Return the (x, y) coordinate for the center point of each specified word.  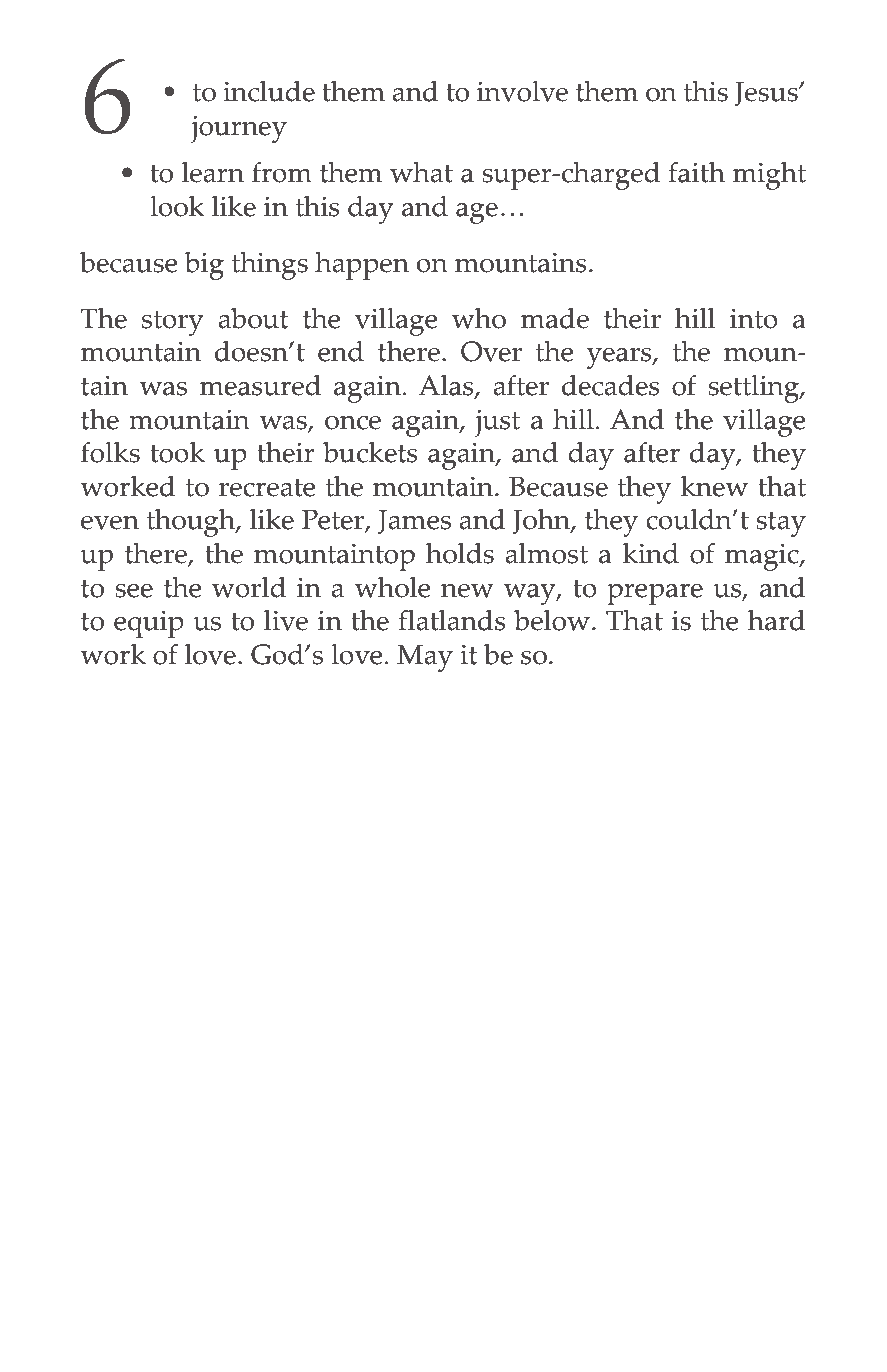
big (204, 266)
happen (362, 266)
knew (714, 486)
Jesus (767, 94)
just (497, 423)
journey (239, 129)
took (177, 452)
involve (522, 91)
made (555, 318)
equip (149, 624)
